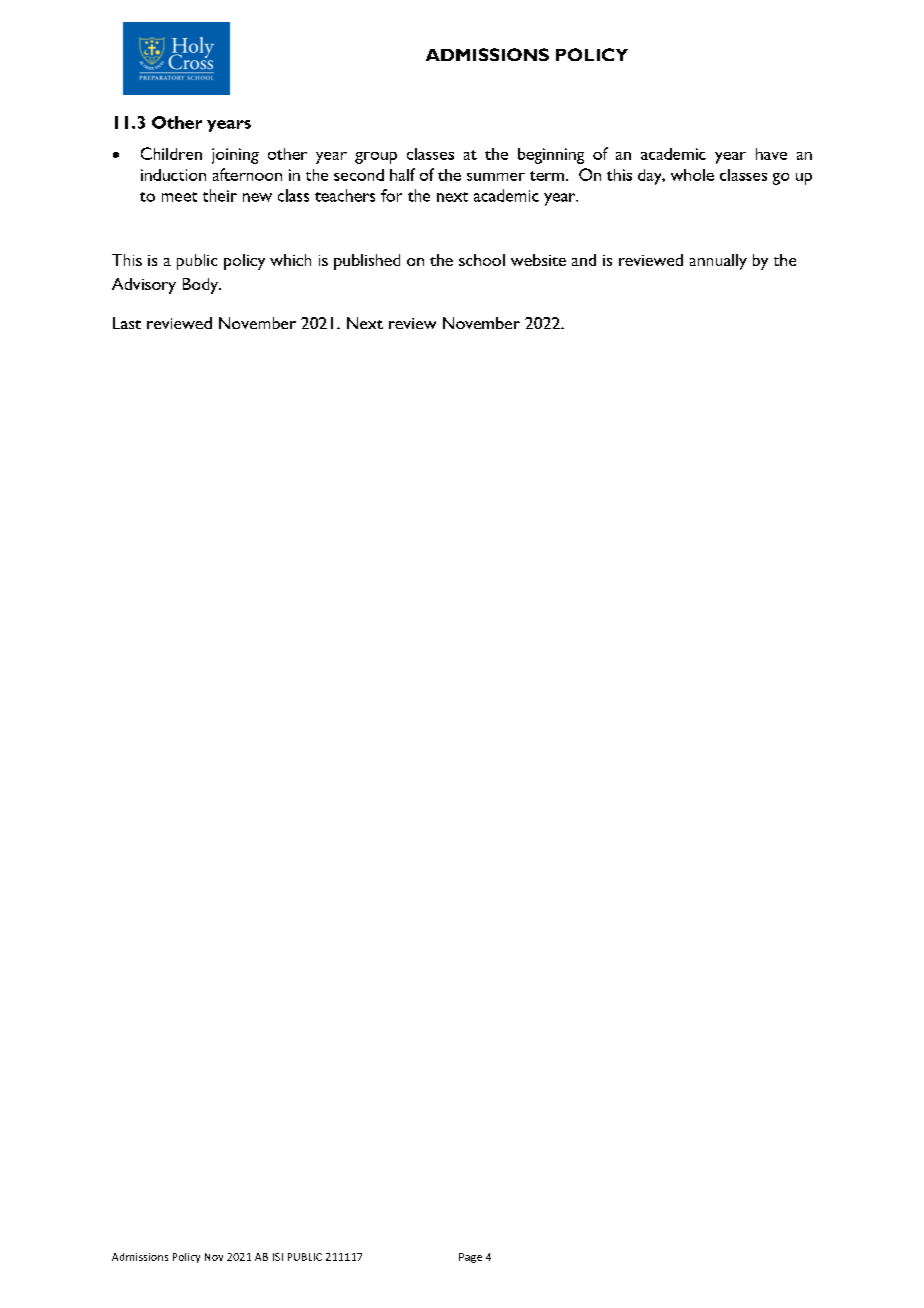  Describe the element at coordinates (584, 260) in the screenshot. I see `and` at that location.
